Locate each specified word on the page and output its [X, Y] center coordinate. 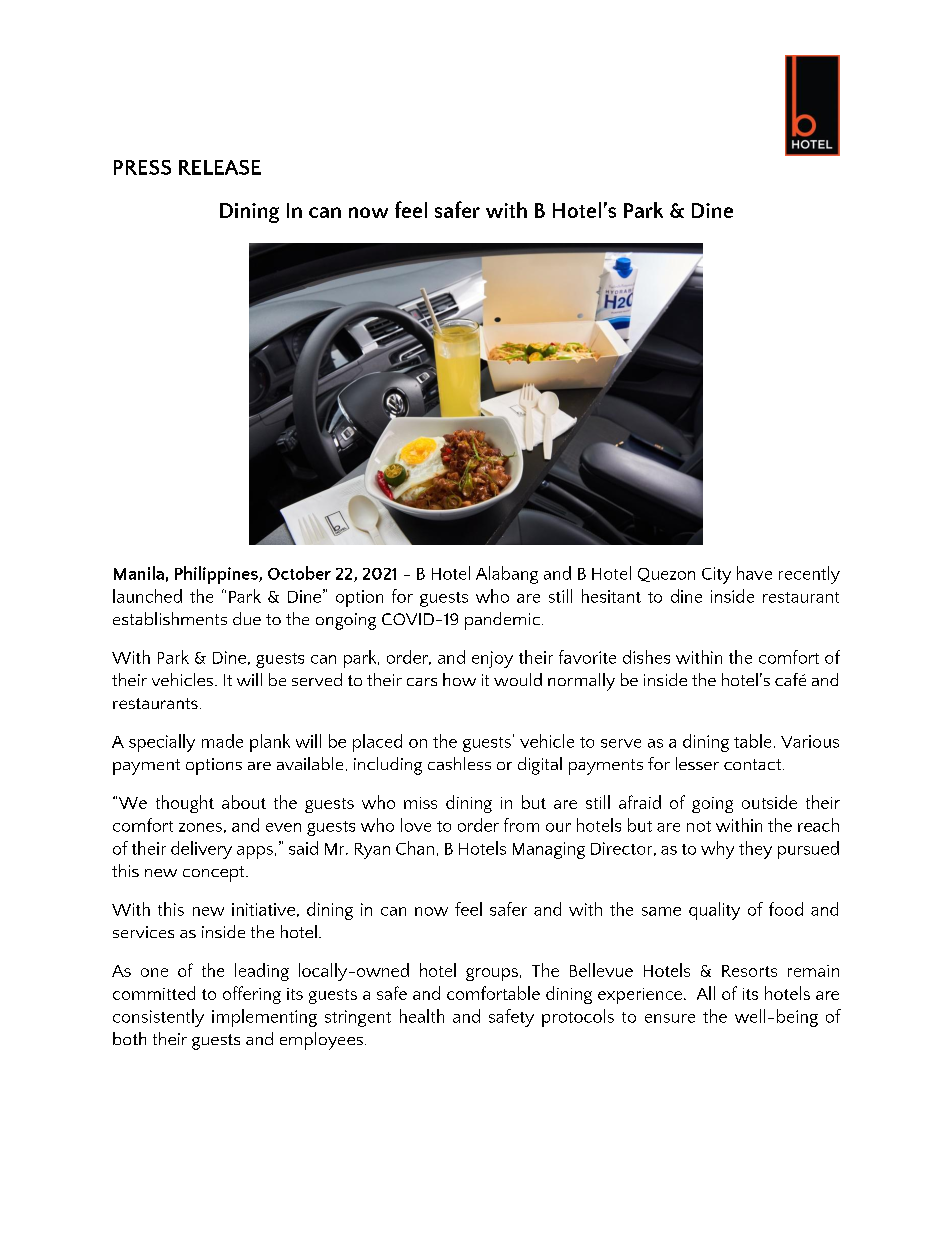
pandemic [502, 621]
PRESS [142, 167]
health [422, 1016]
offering [252, 995]
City [716, 575]
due [247, 618]
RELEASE [220, 167]
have [754, 573]
